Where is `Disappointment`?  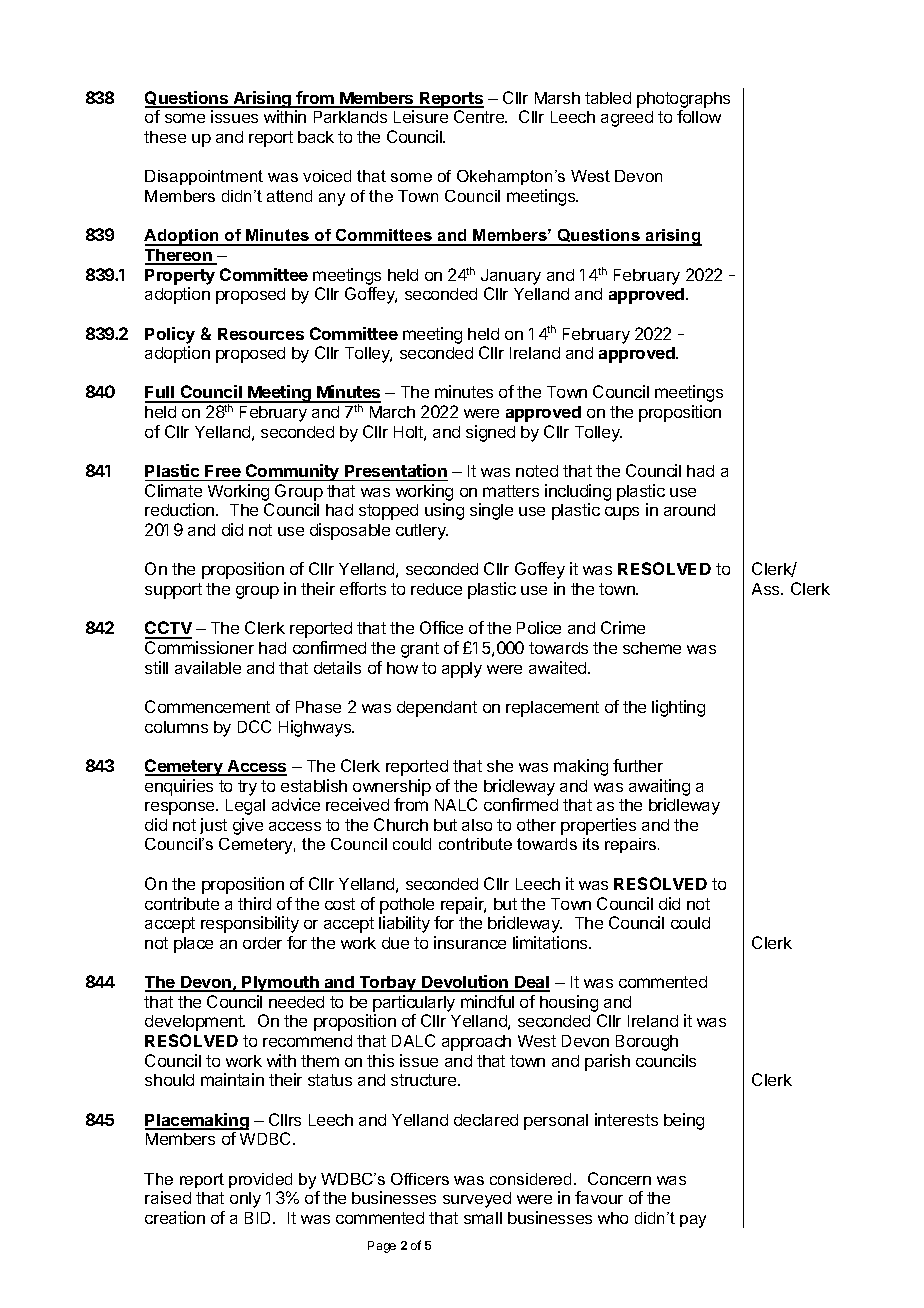 Disappointment is located at coordinates (204, 177).
